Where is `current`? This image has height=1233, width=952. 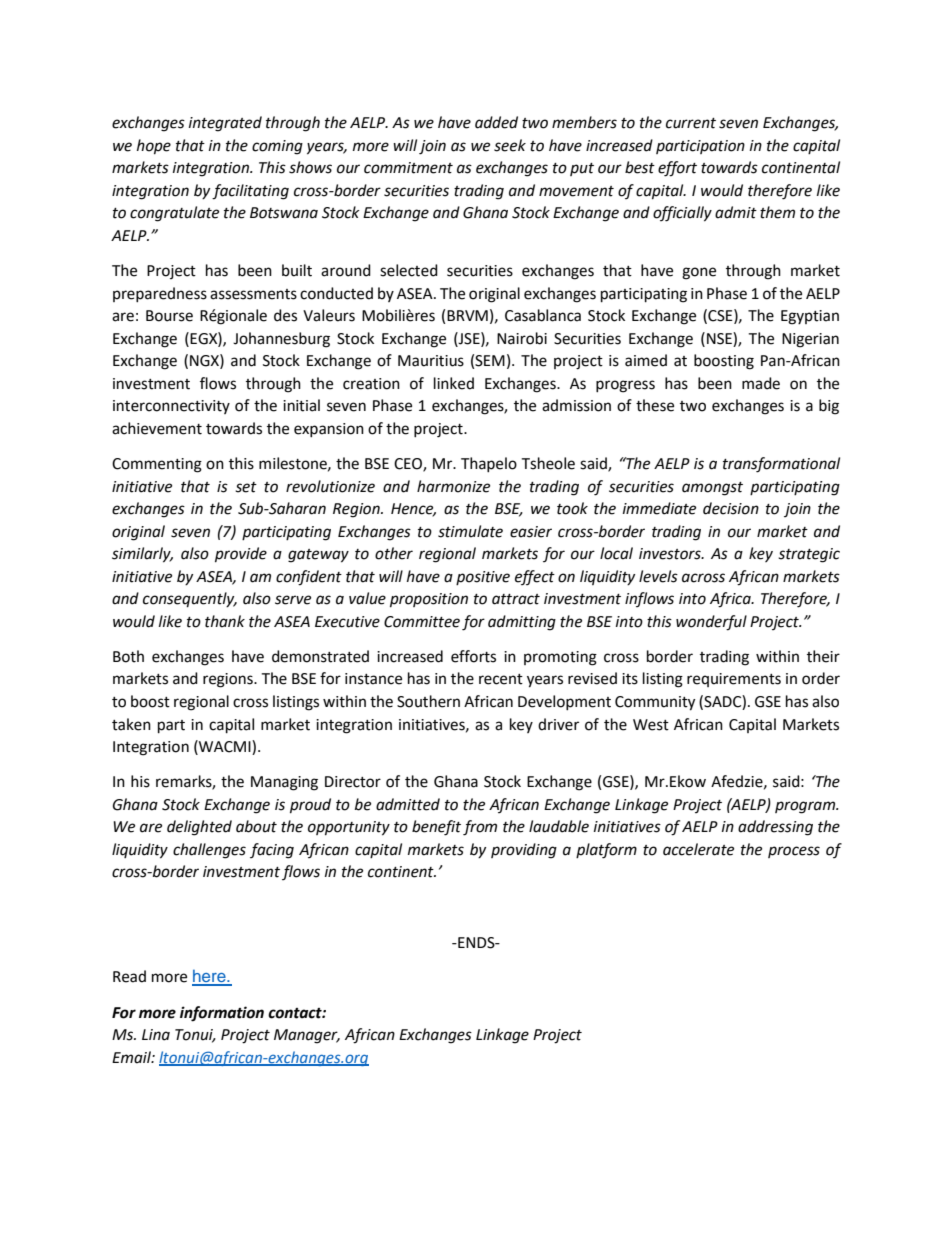 current is located at coordinates (691, 123).
